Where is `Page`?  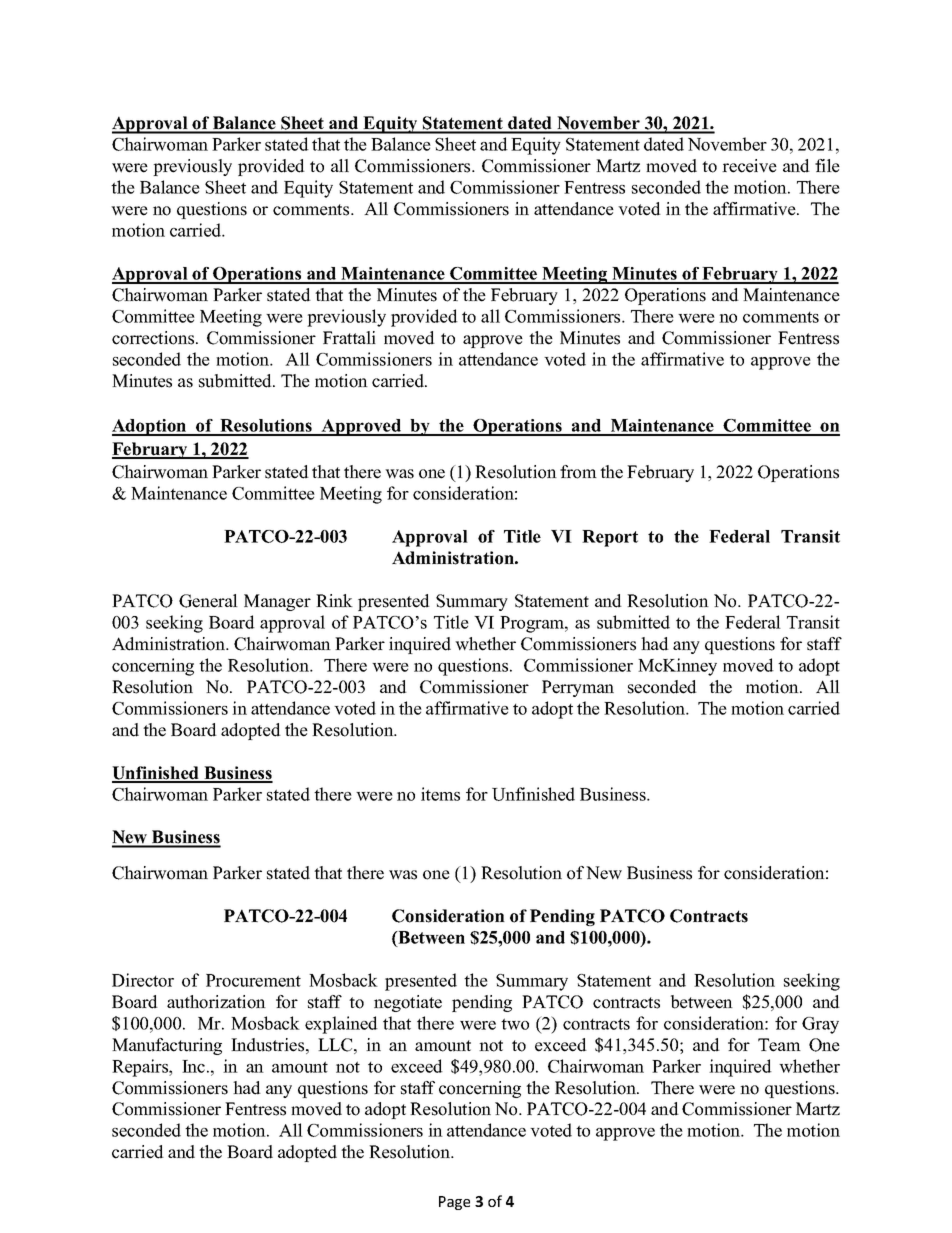 Page is located at coordinates (454, 1203).
